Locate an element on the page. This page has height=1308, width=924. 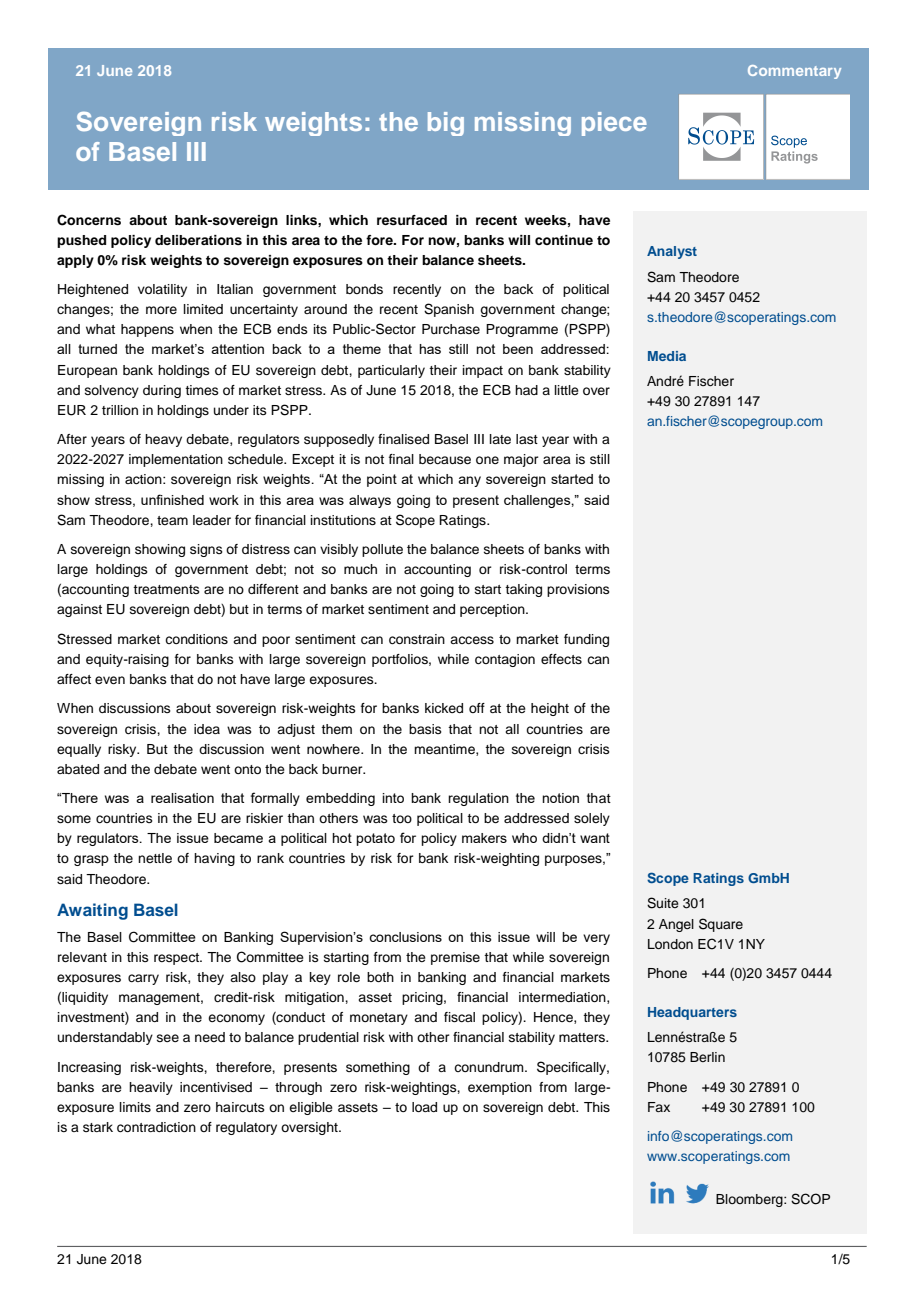
Concerns is located at coordinates (89, 220).
